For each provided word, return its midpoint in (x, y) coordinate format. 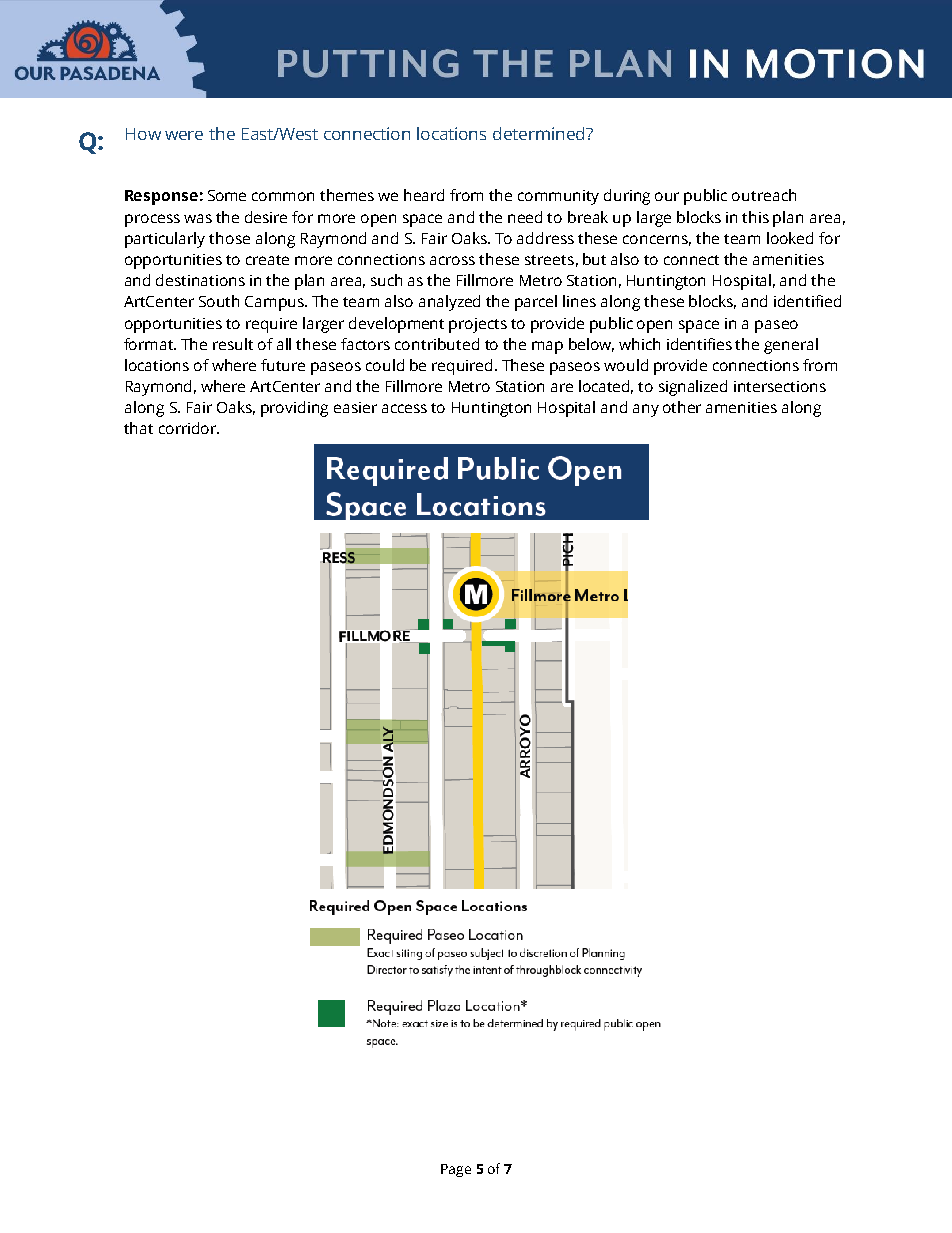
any (646, 410)
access (404, 408)
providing (294, 409)
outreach (764, 195)
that (138, 428)
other (682, 407)
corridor (189, 428)
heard (424, 195)
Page (456, 1170)
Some (227, 195)
